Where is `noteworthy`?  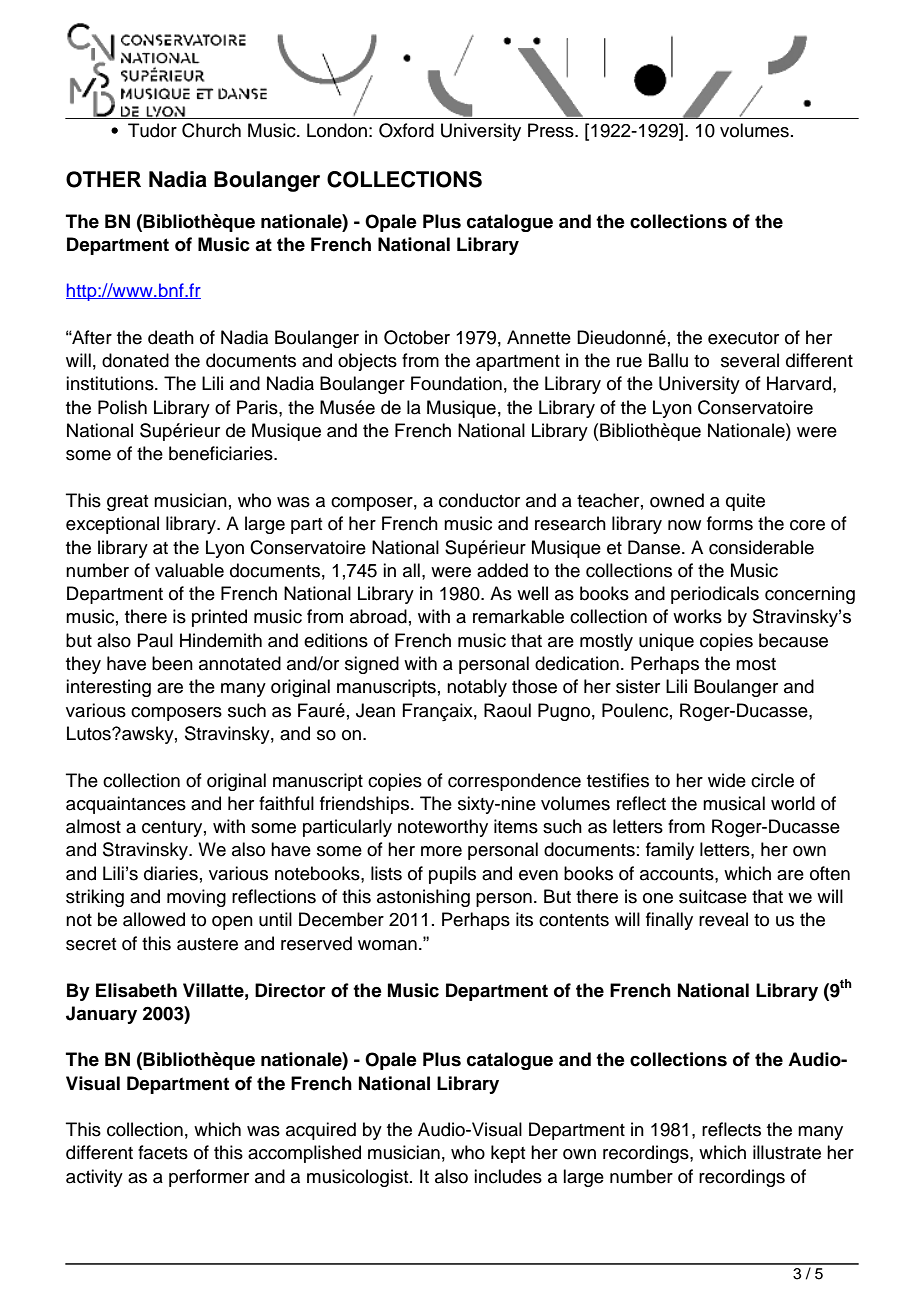
noteworthy is located at coordinates (443, 828).
